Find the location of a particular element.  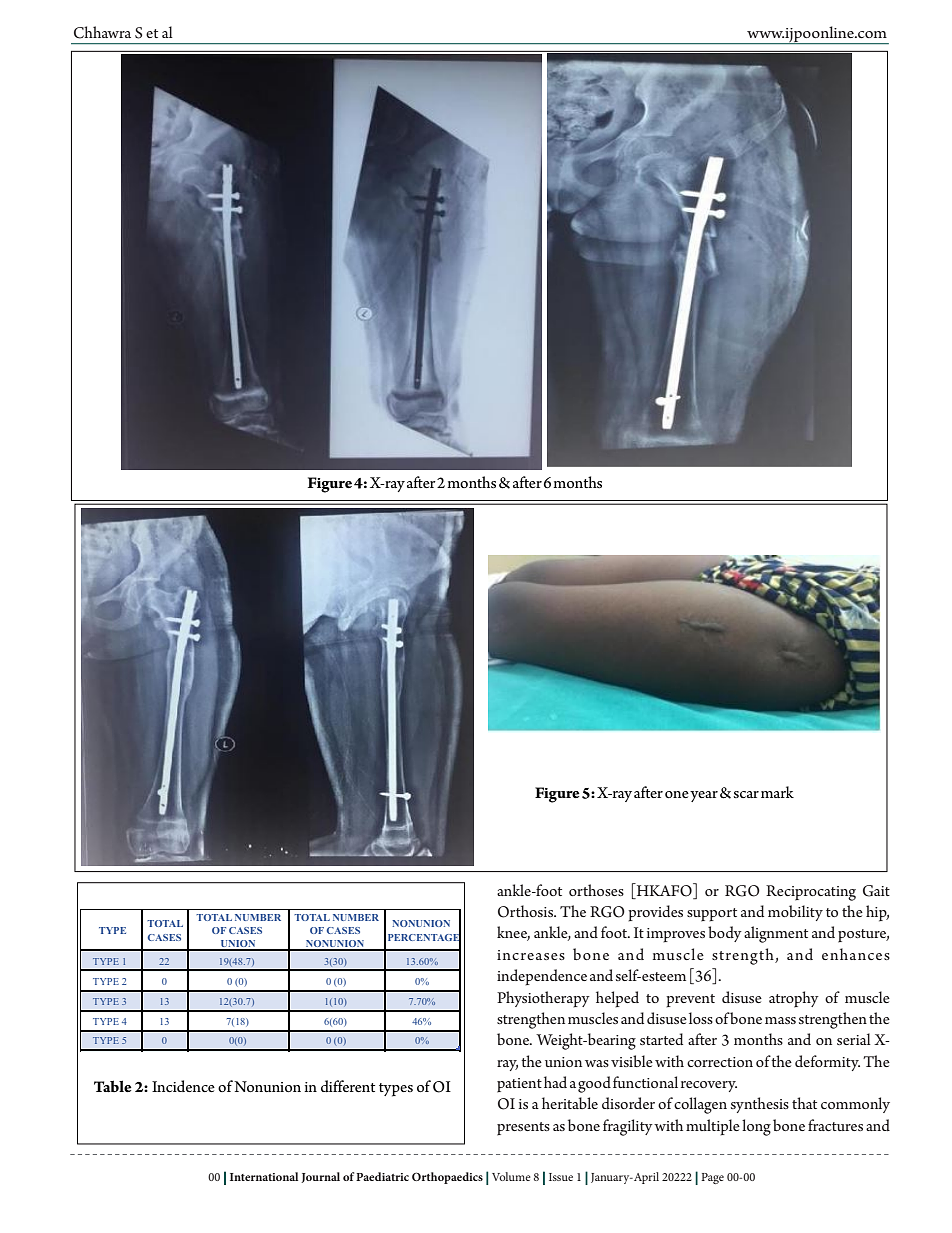

was is located at coordinates (597, 1063).
